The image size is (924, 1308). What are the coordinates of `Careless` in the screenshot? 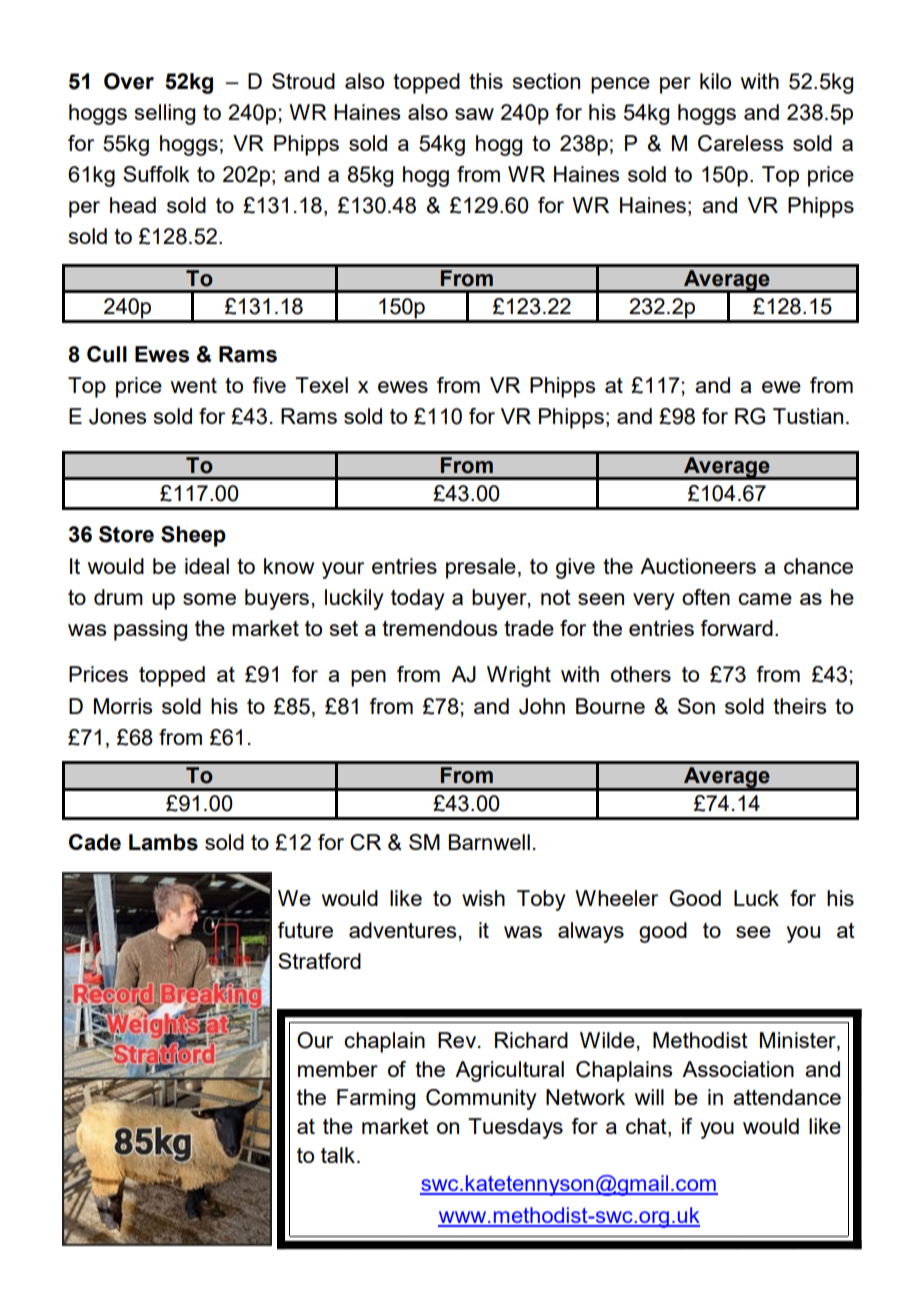 It's located at (741, 143).
